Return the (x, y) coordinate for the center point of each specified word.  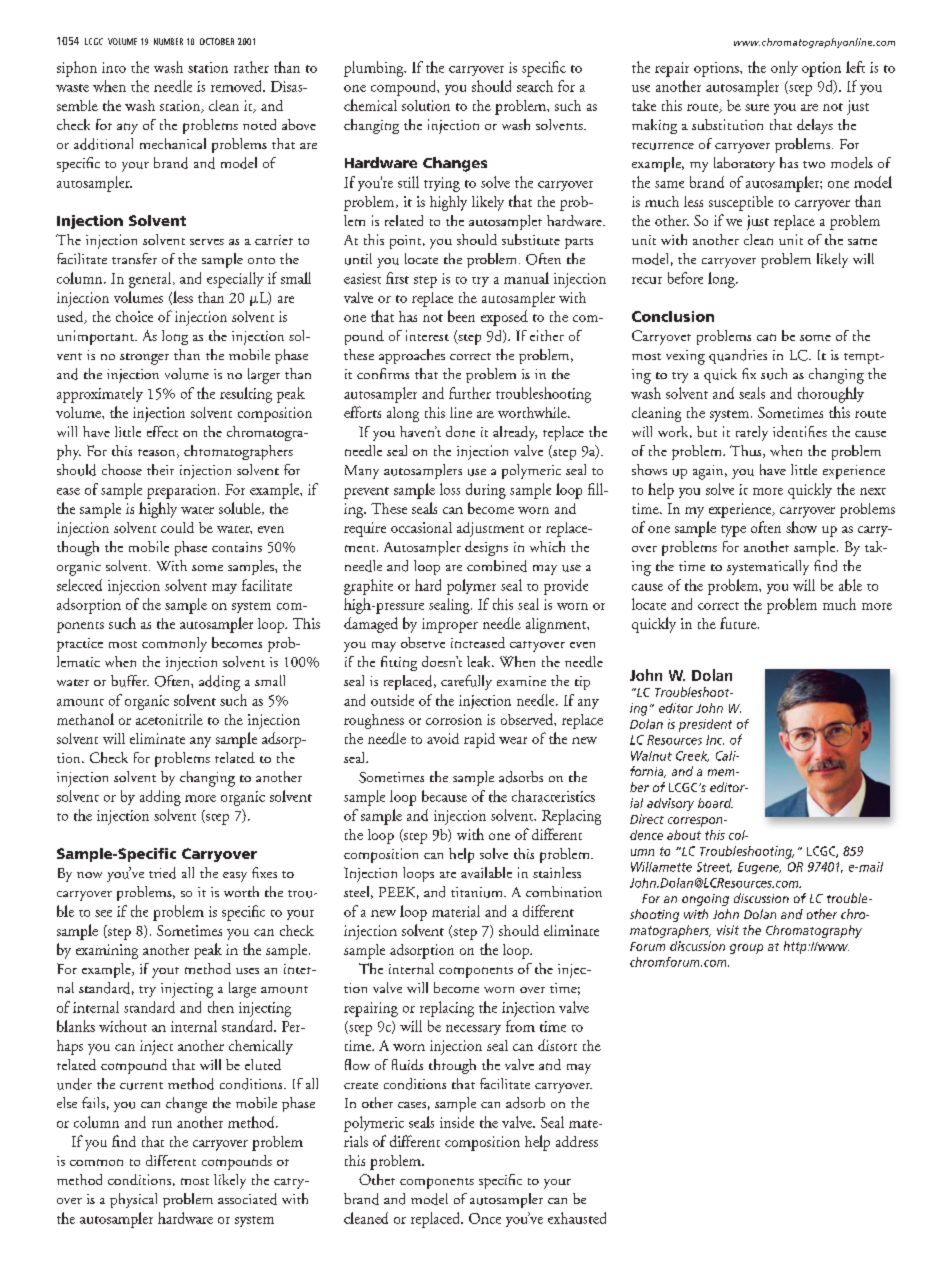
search (535, 86)
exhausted (577, 1218)
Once (485, 1218)
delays (815, 126)
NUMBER (168, 41)
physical (133, 1200)
